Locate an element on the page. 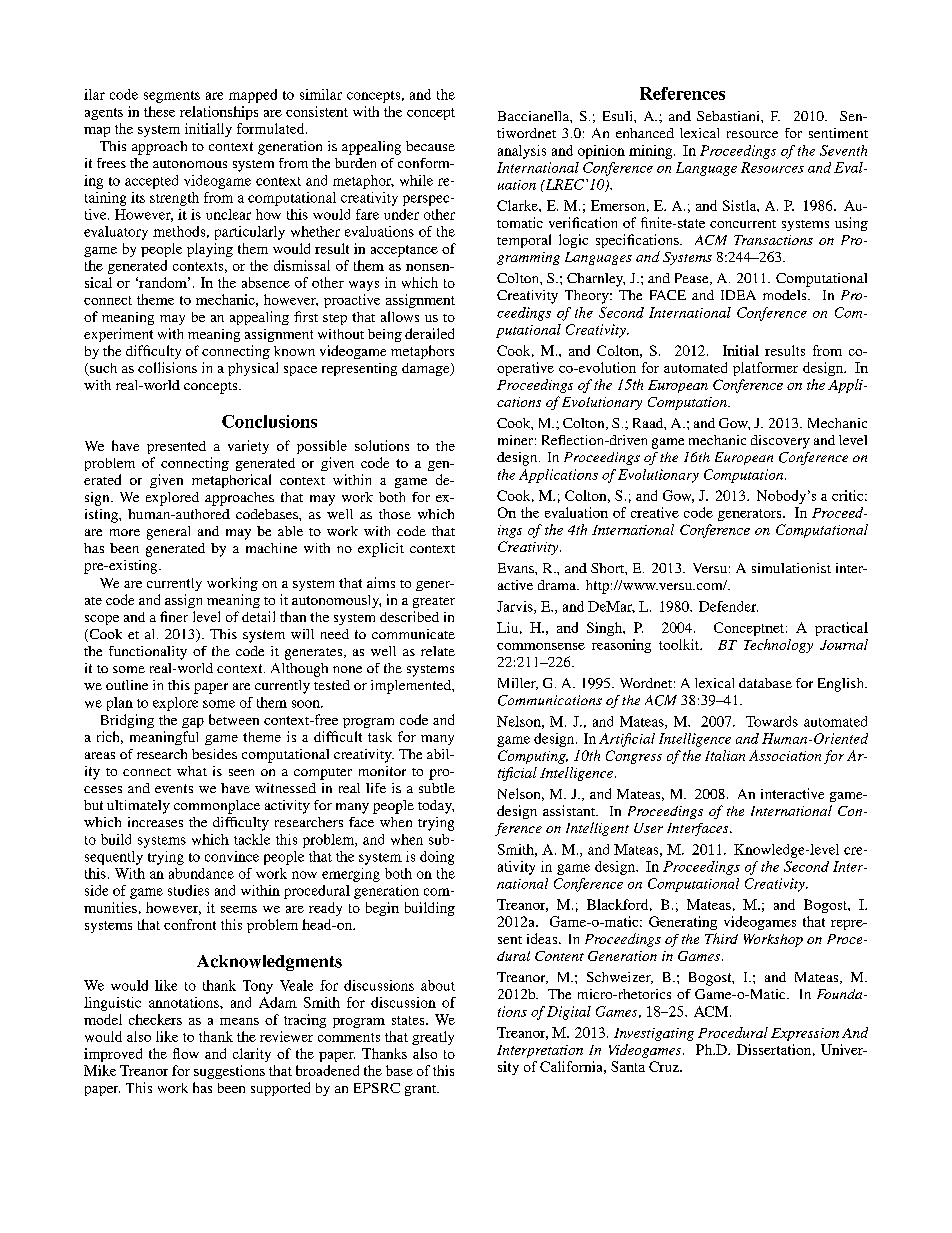 This image has height=1233, width=952. because is located at coordinates (430, 146).
